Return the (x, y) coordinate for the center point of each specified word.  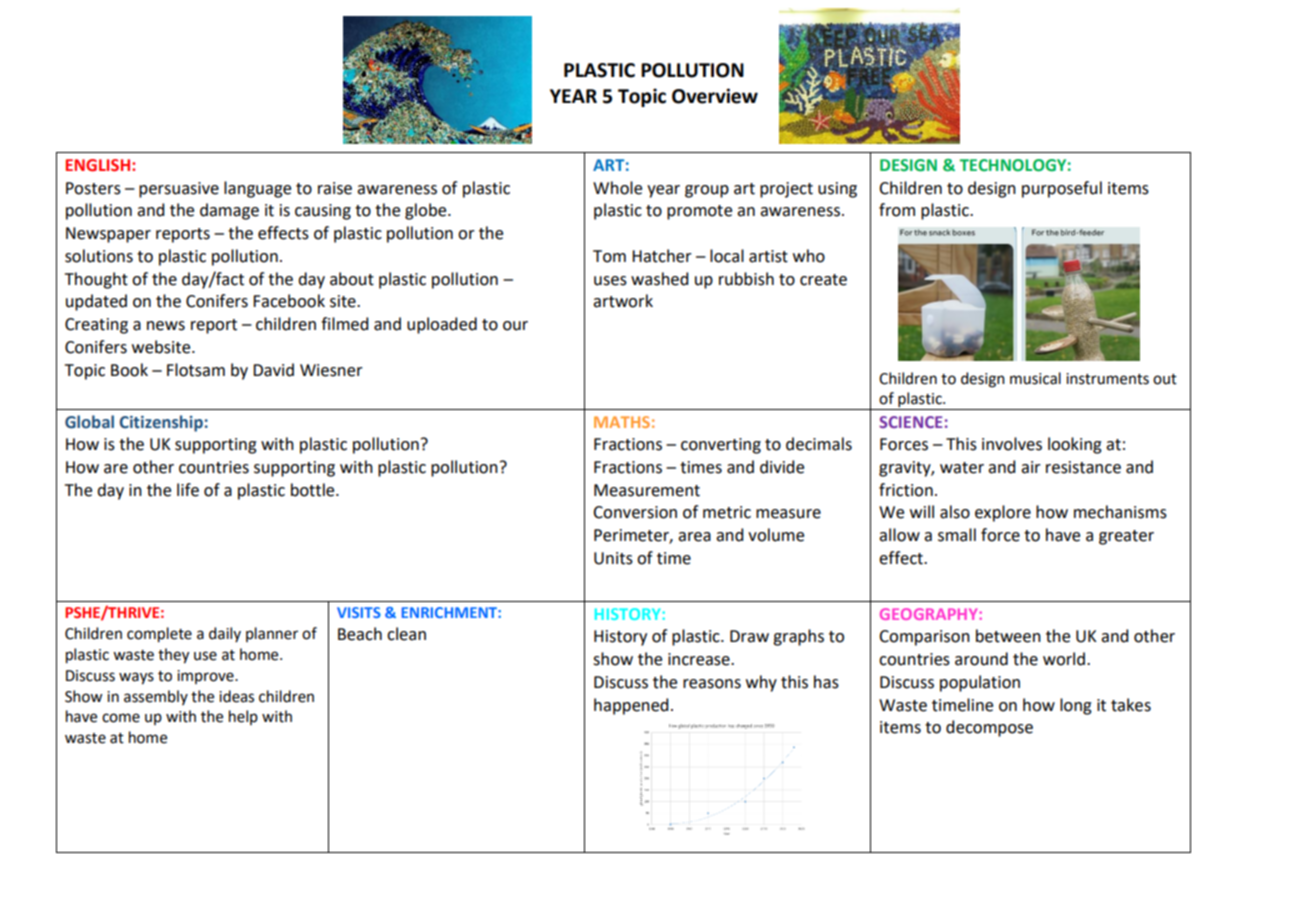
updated (96, 302)
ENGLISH (99, 165)
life (188, 490)
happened (631, 706)
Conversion (635, 512)
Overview (715, 96)
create (823, 280)
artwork (623, 301)
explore (1003, 513)
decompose (989, 728)
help (243, 717)
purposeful (1062, 189)
